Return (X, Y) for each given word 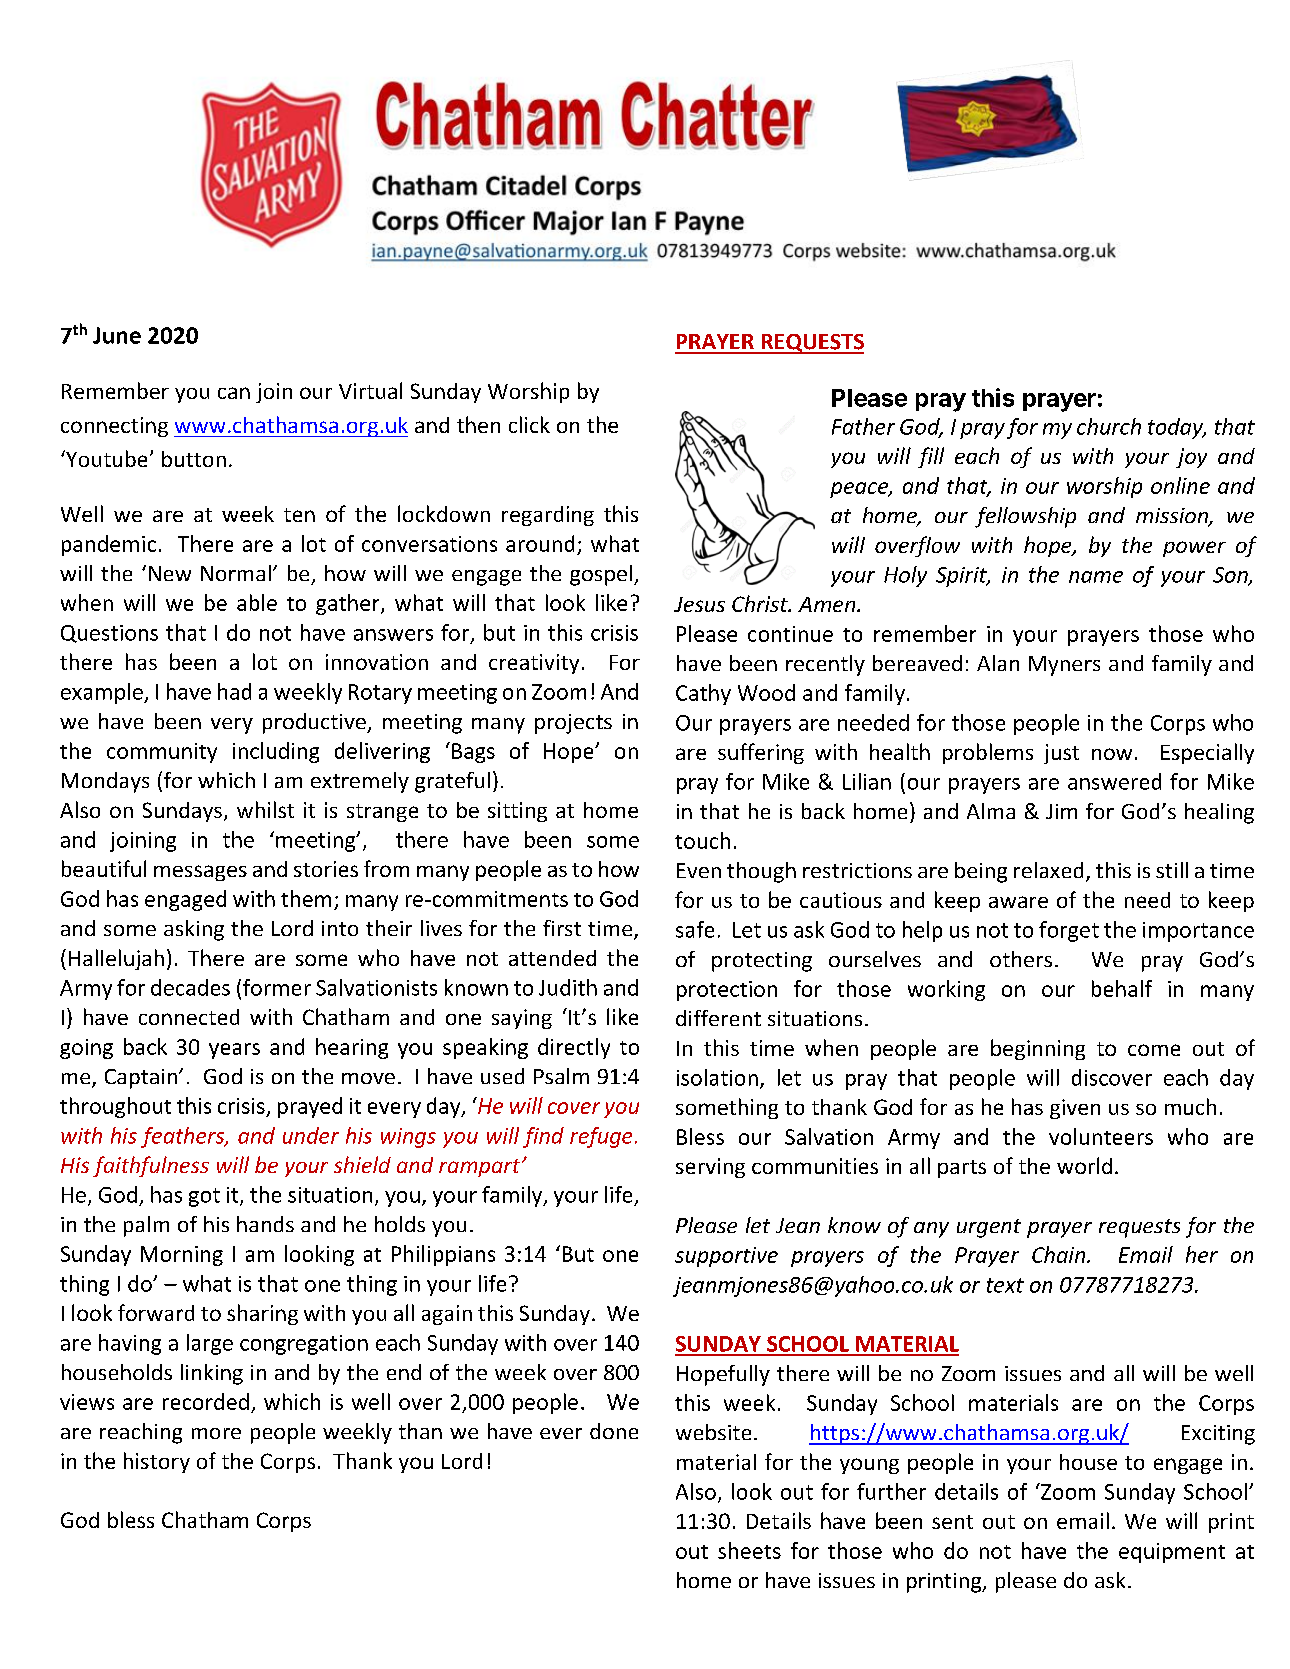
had (234, 691)
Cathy (703, 694)
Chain (1060, 1254)
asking (194, 930)
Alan (998, 663)
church (1109, 426)
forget (1069, 931)
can (234, 393)
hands (265, 1224)
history (157, 1462)
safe (695, 929)
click (529, 424)
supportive (726, 1257)
